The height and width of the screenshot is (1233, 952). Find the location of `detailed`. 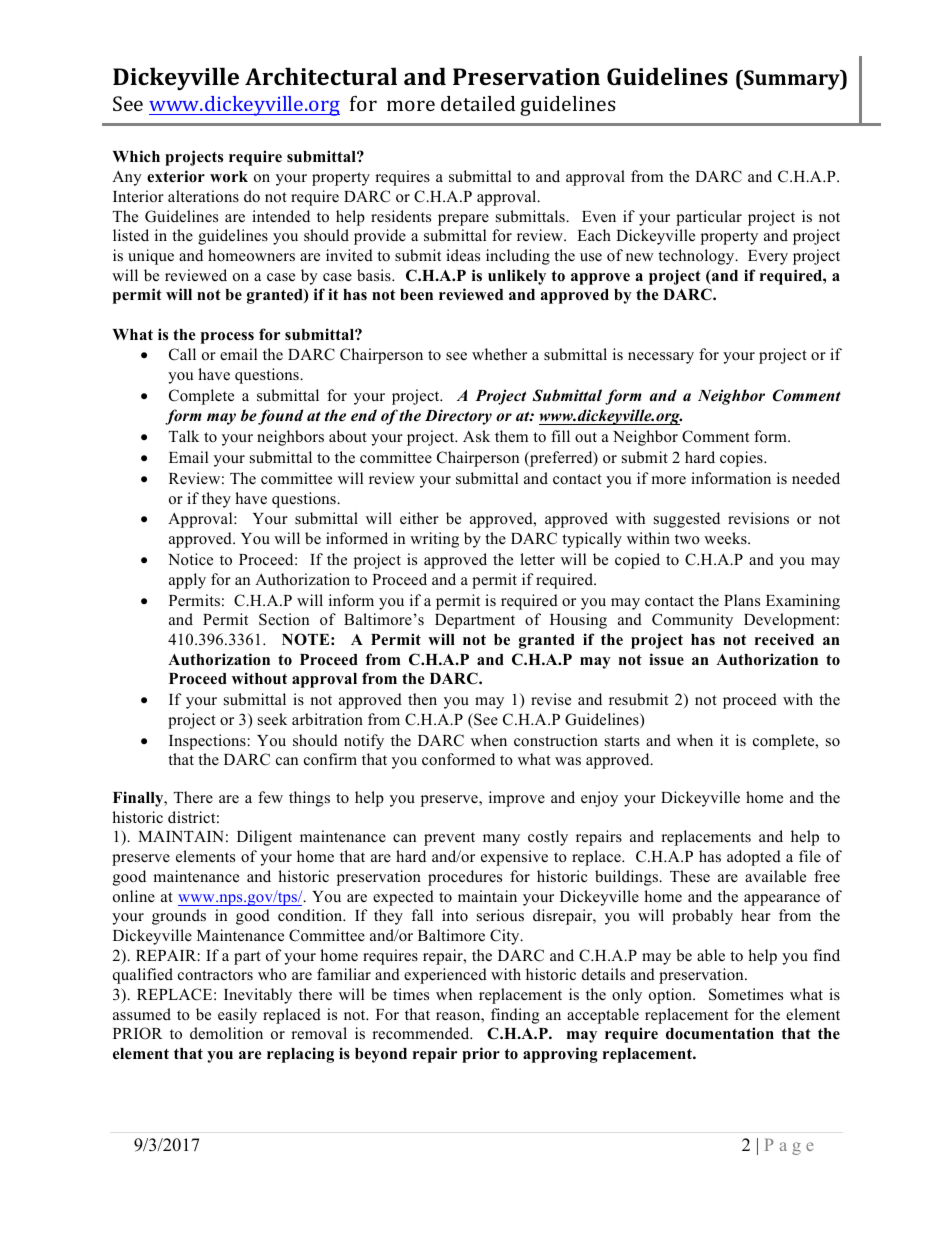

detailed is located at coordinates (478, 103).
